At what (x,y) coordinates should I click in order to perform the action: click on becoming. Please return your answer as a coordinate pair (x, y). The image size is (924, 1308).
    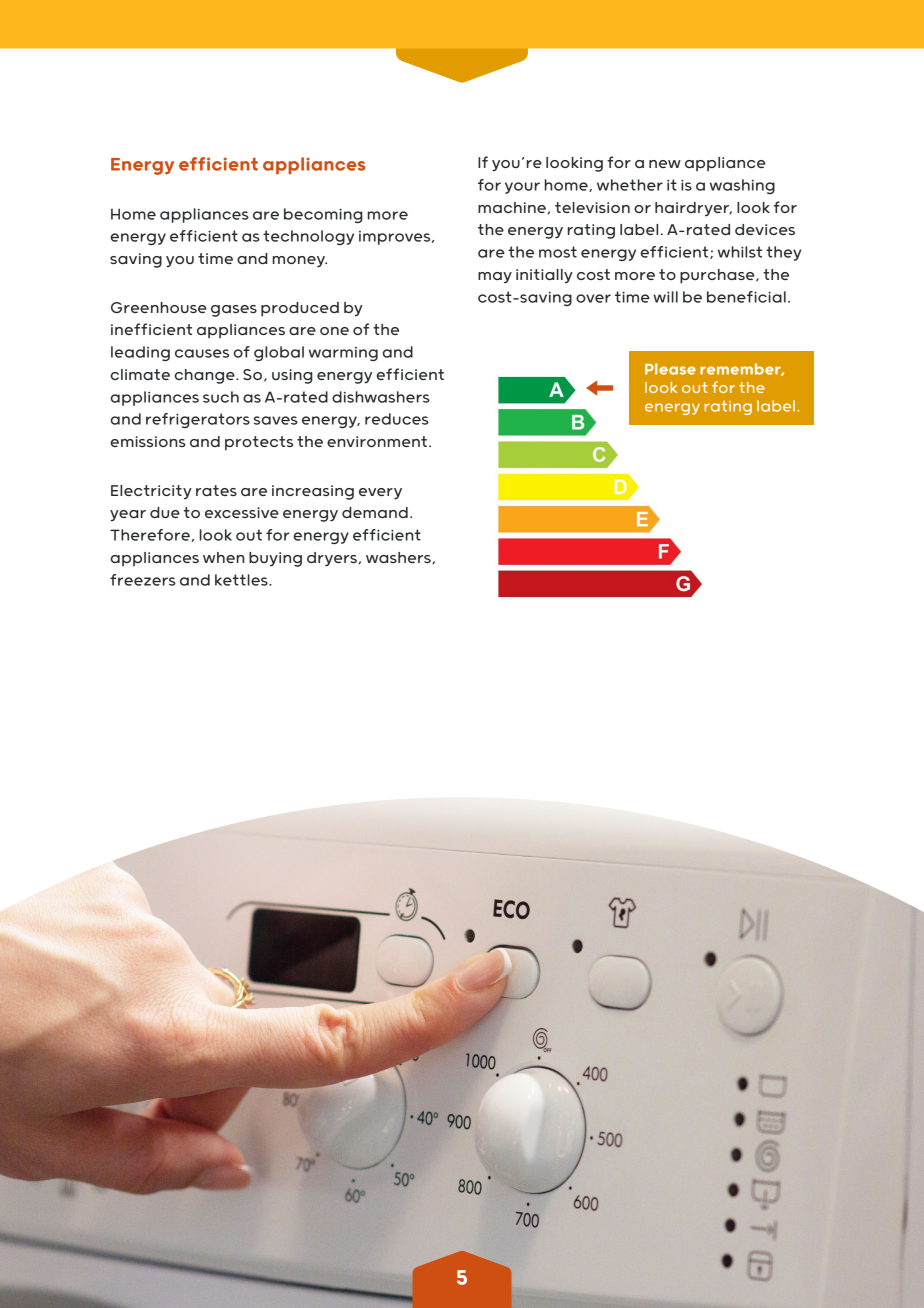
    Looking at the image, I should click on (323, 215).
